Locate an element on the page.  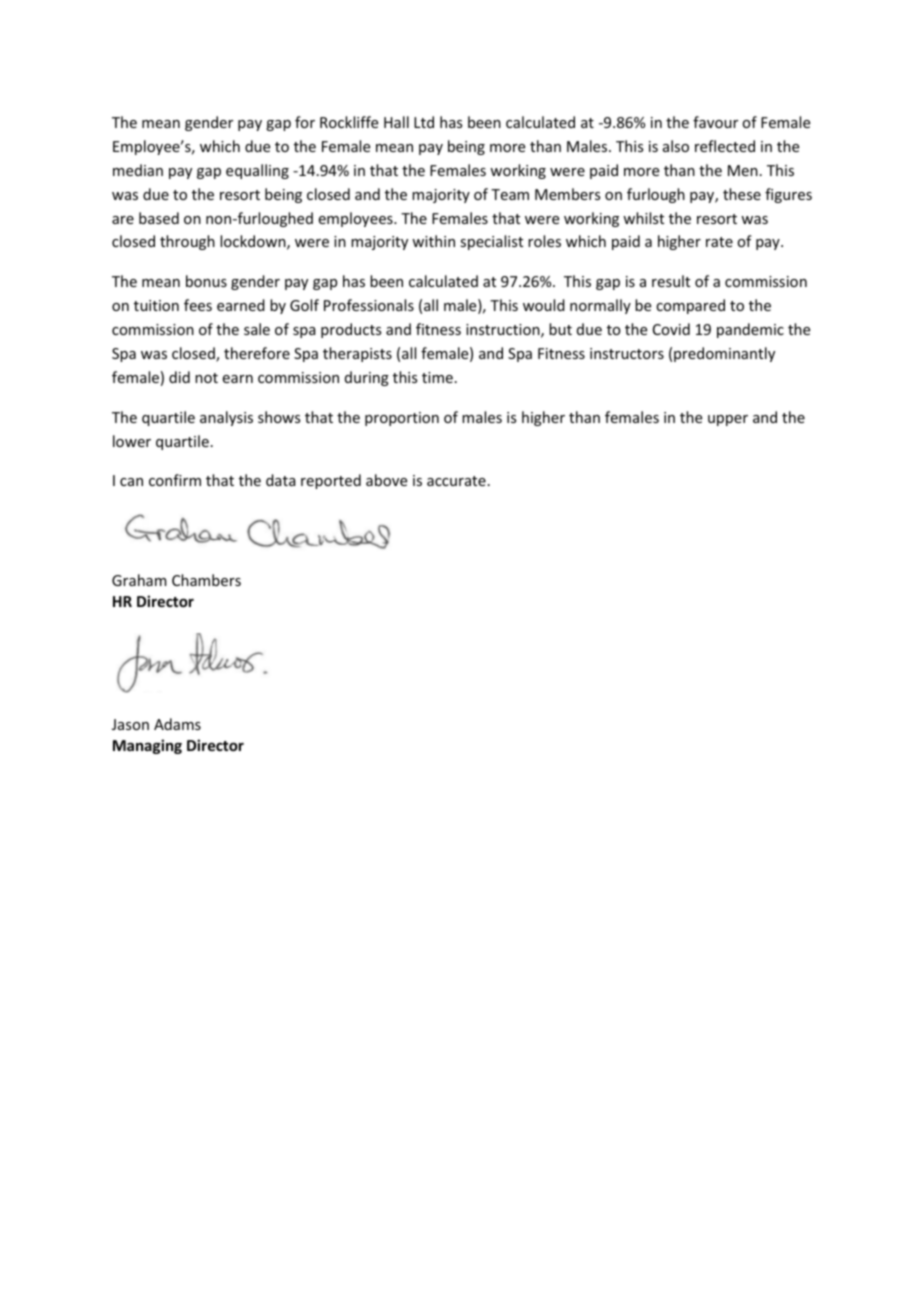
Ltd is located at coordinates (424, 122).
